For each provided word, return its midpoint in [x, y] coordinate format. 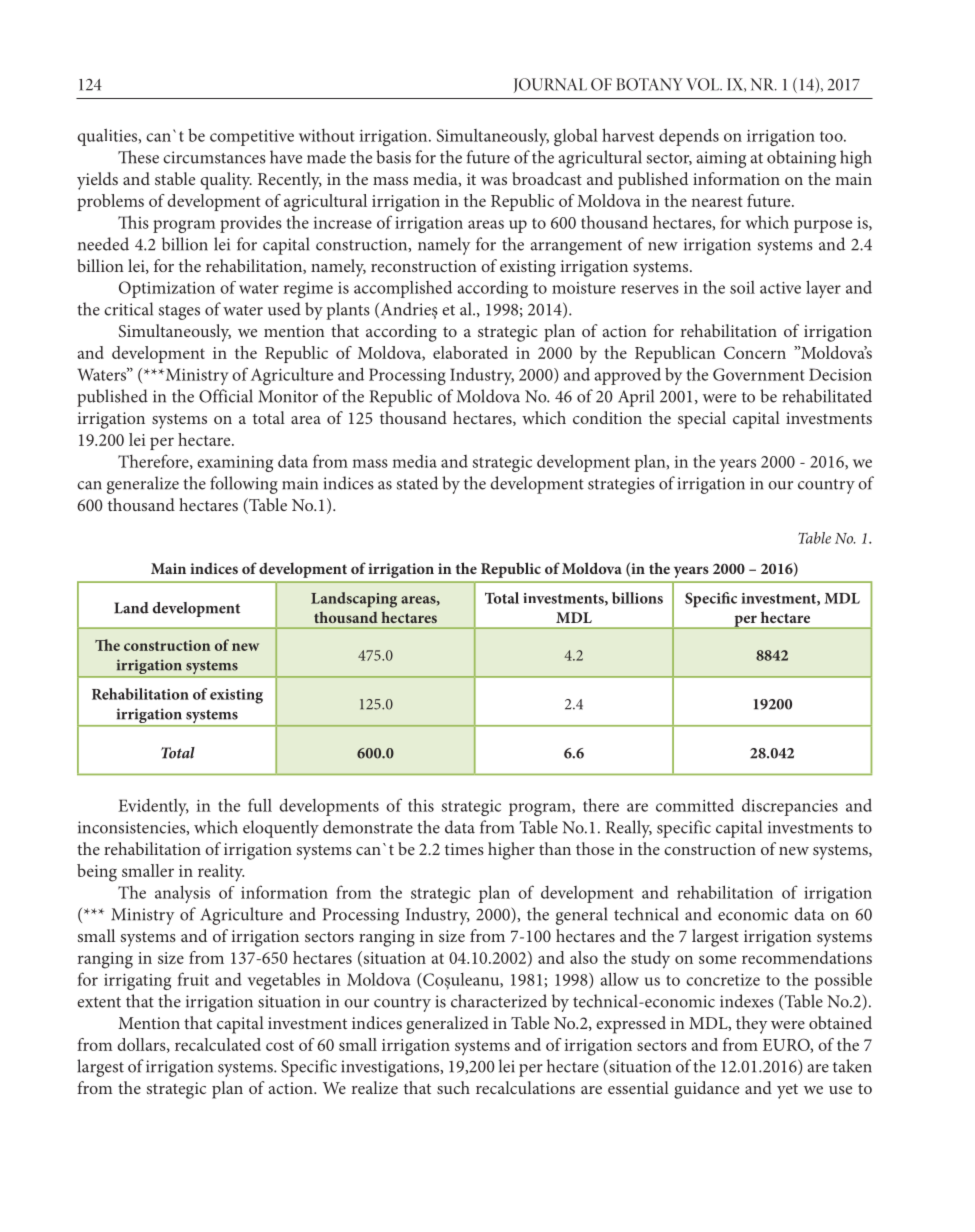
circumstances [214, 157]
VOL [704, 84]
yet [787, 1091]
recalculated [218, 1044]
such [453, 1087]
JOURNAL [550, 85]
